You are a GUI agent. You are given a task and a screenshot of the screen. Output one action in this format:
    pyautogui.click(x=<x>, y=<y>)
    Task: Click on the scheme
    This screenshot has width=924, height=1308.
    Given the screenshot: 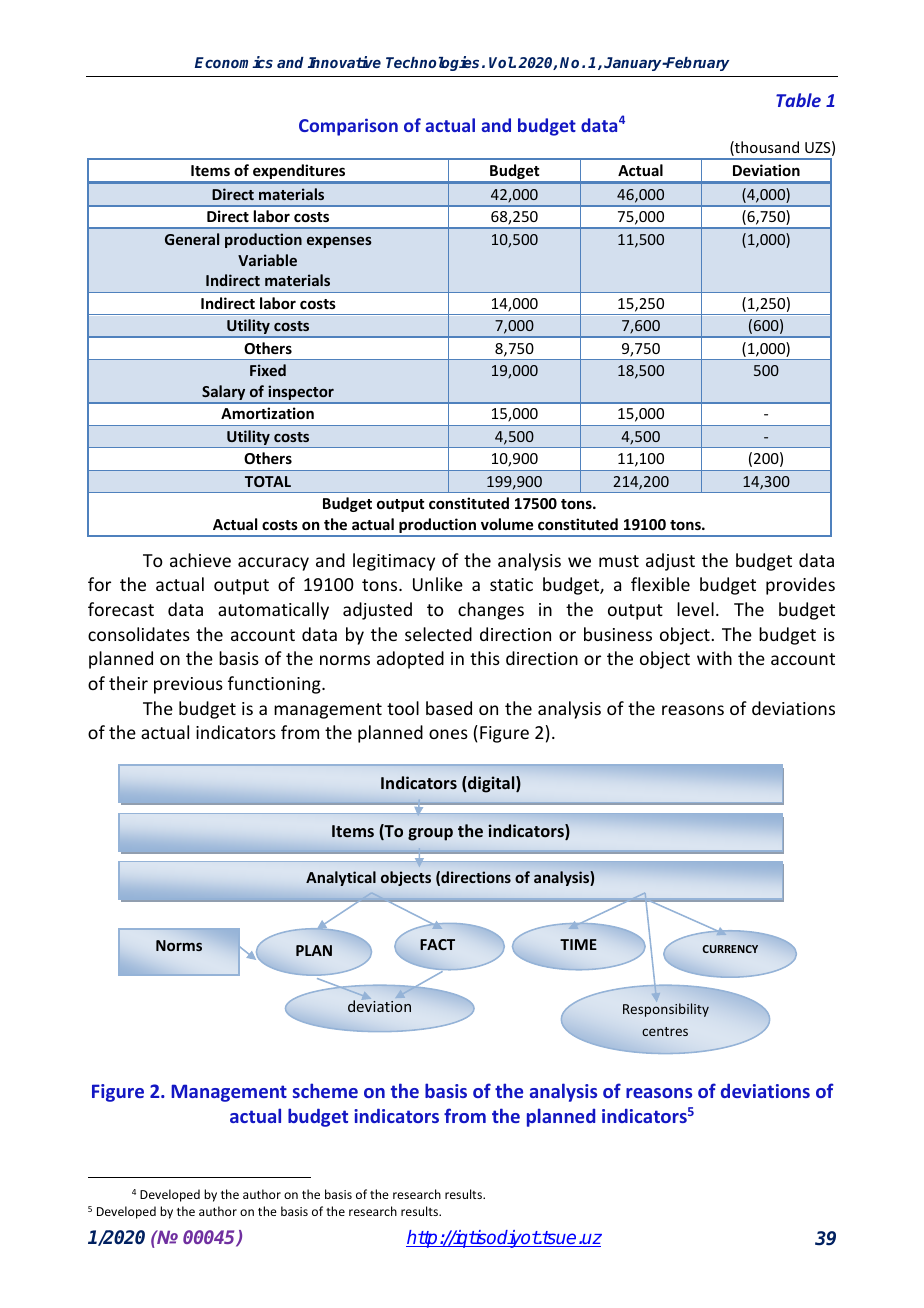 What is the action you would take?
    pyautogui.click(x=325, y=1090)
